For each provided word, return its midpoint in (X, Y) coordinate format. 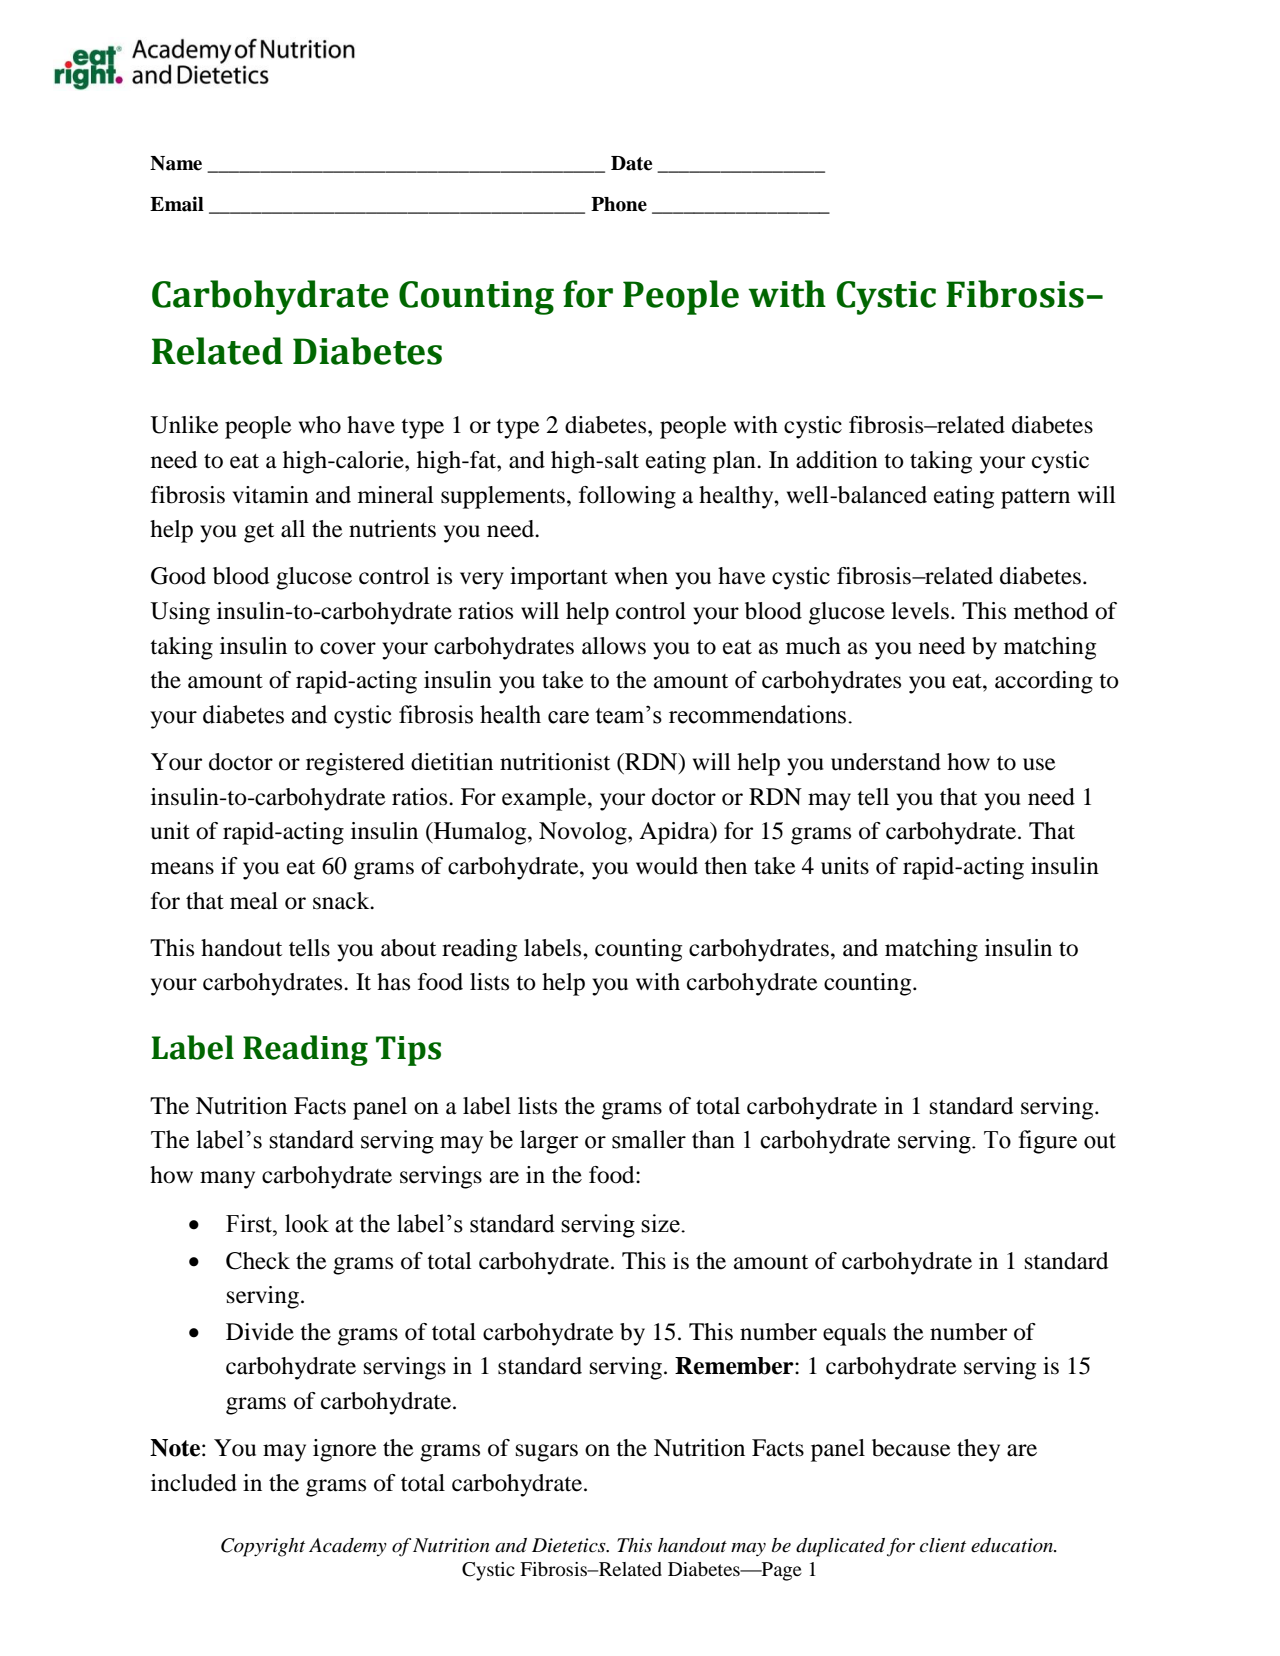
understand (886, 762)
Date (631, 163)
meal (254, 901)
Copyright (263, 1547)
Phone (619, 204)
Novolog (584, 833)
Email (177, 204)
